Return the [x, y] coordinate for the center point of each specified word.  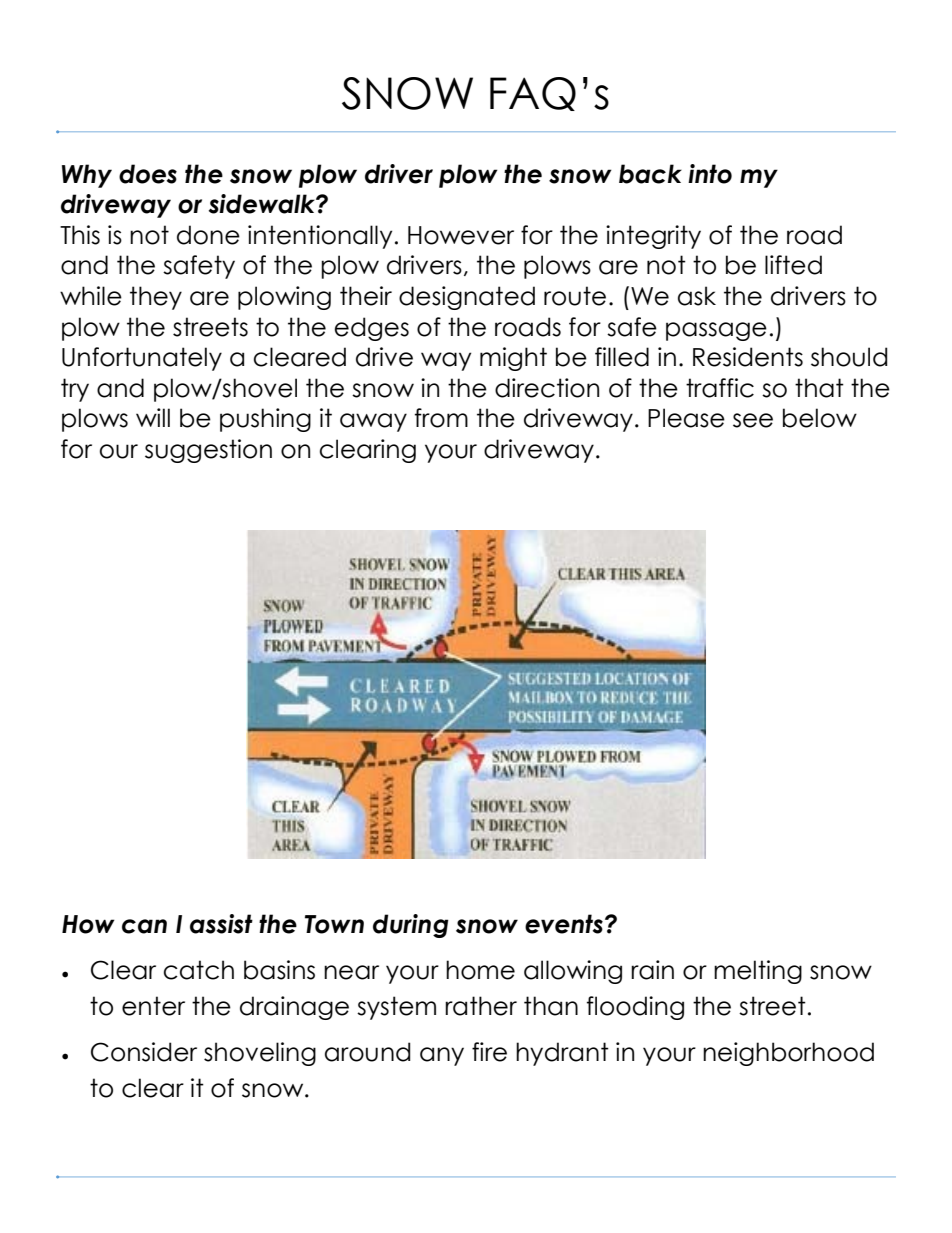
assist [221, 924]
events [564, 924]
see [753, 420]
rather [481, 1006]
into [710, 174]
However [461, 235]
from [441, 418]
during [411, 926]
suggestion [208, 451]
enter [153, 1006]
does [148, 174]
